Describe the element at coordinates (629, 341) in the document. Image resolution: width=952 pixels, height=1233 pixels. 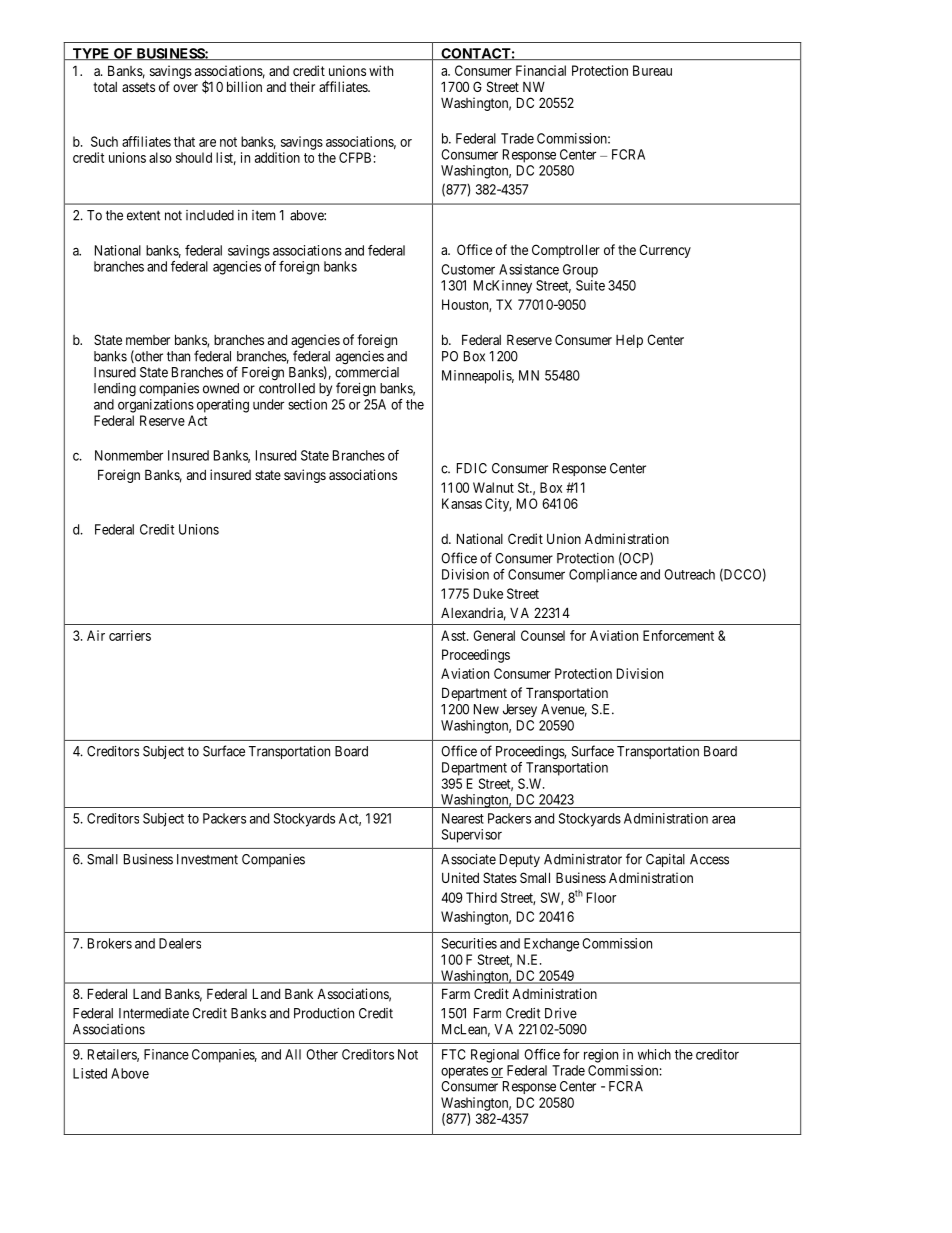
I see `Help` at that location.
